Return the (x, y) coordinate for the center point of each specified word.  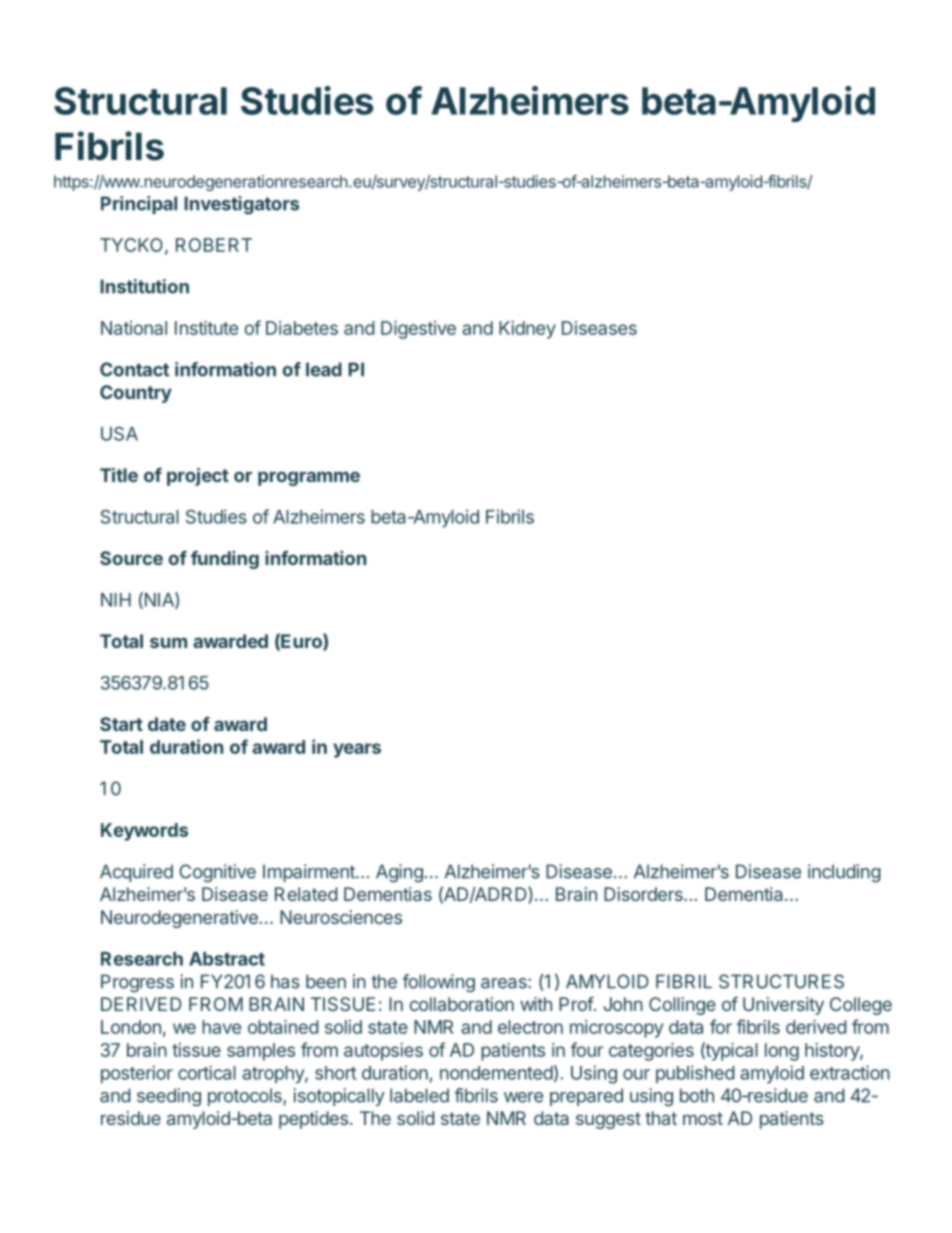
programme (309, 478)
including (844, 873)
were (523, 1097)
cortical (207, 1072)
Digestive (418, 330)
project (198, 476)
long (782, 1052)
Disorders (644, 894)
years (357, 750)
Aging (399, 873)
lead (324, 369)
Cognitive (217, 873)
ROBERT (214, 245)
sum (168, 642)
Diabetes (302, 328)
